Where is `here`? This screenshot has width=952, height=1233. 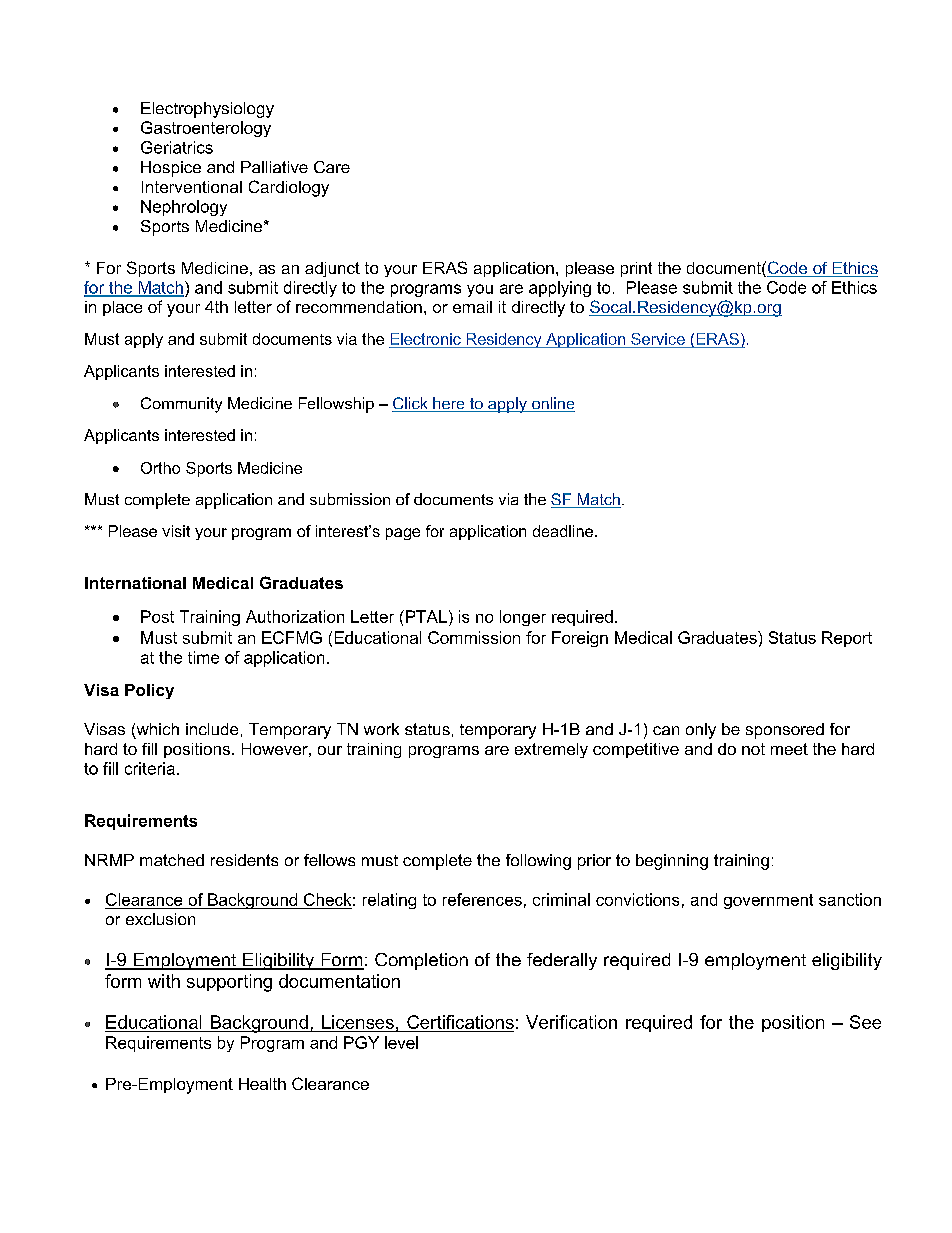 here is located at coordinates (449, 404).
